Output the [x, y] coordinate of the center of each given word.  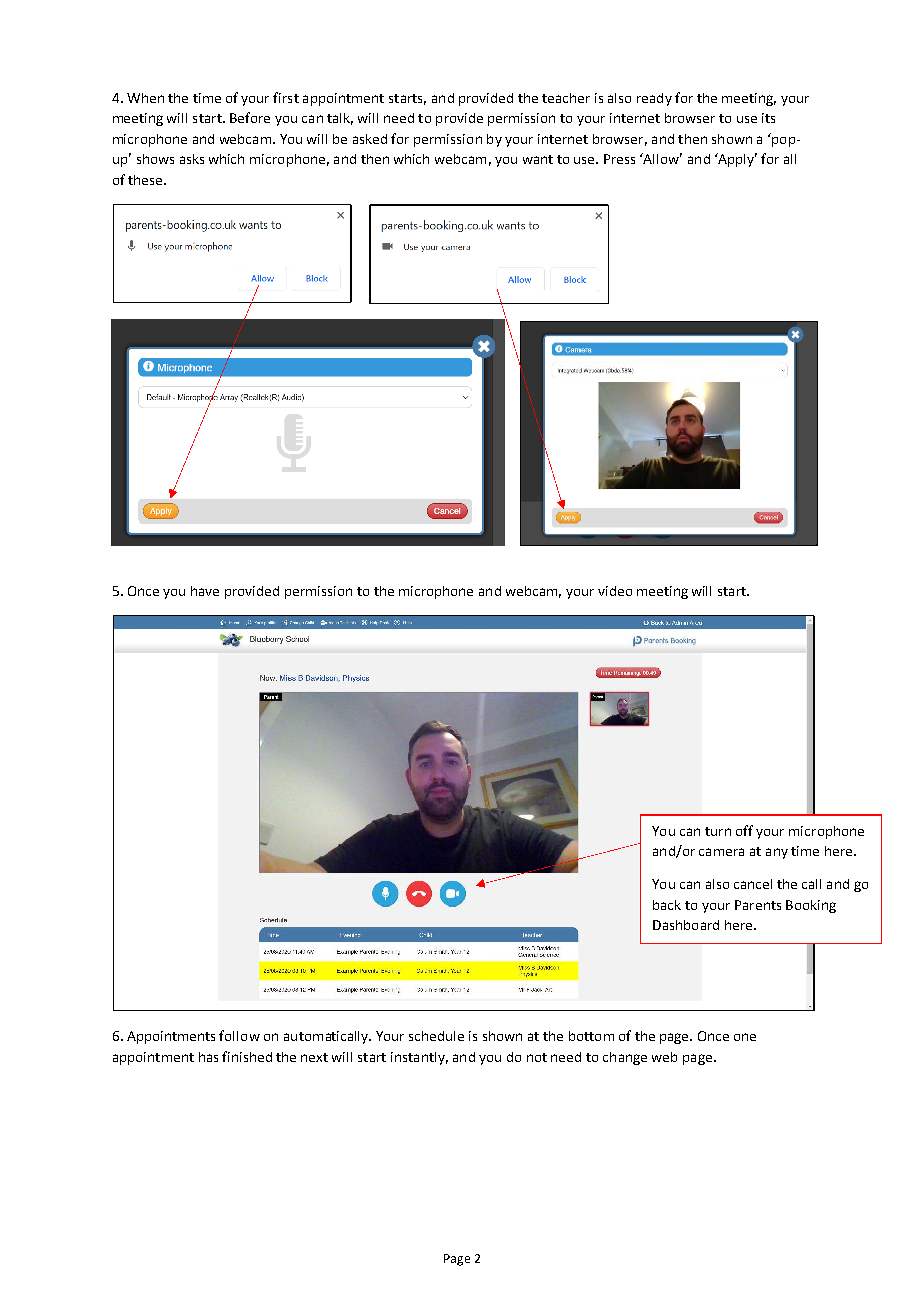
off [744, 830]
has [208, 1057]
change [625, 1058]
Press [619, 159]
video [615, 591]
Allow [662, 158]
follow [239, 1035]
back [667, 905]
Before [250, 117]
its [768, 118]
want [538, 159]
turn [718, 831]
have [205, 591]
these [146, 180]
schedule [436, 1036]
